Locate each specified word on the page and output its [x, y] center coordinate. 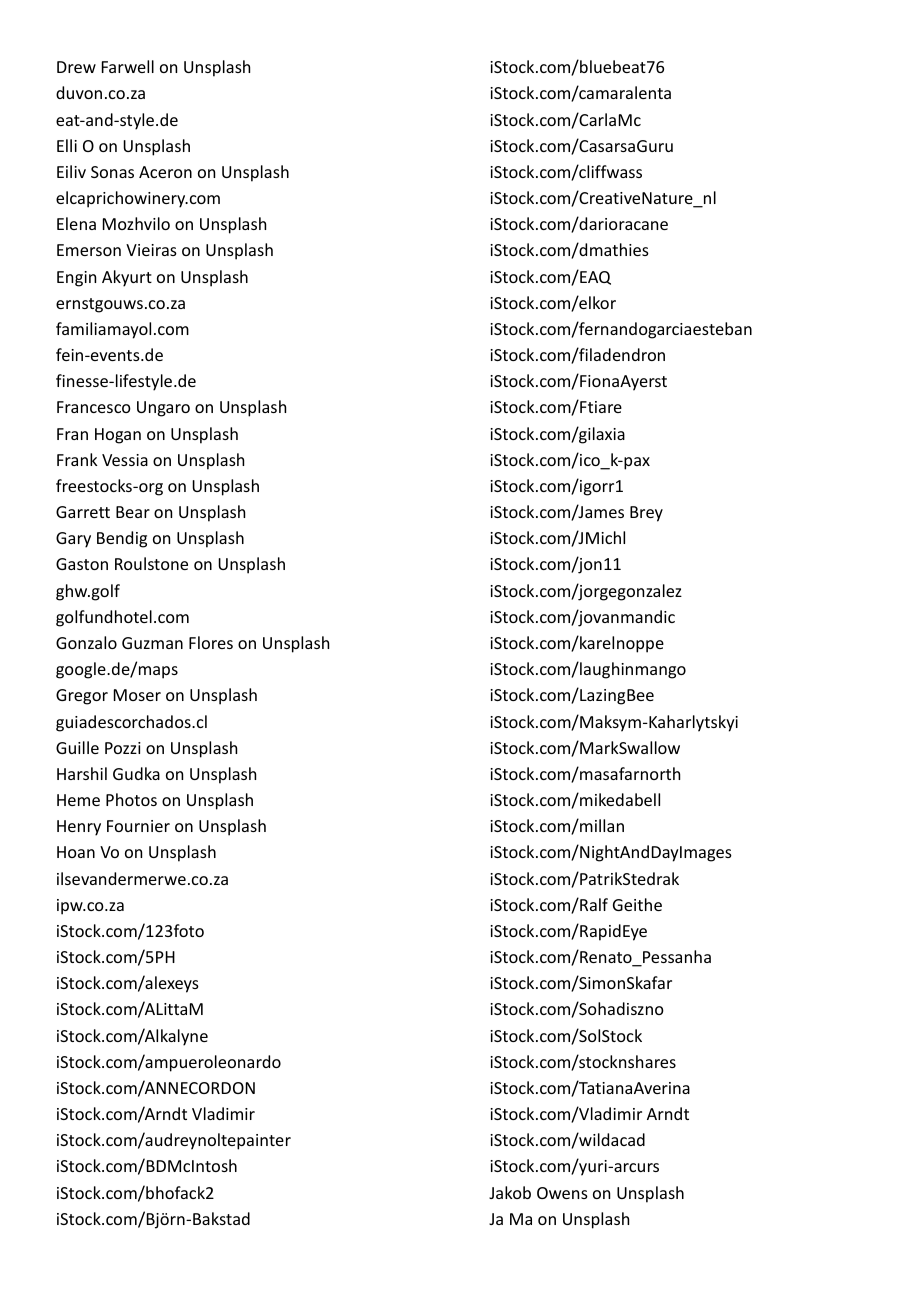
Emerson [89, 250]
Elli [67, 145]
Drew [76, 67]
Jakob [510, 1192]
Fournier [138, 826]
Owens [562, 1193]
